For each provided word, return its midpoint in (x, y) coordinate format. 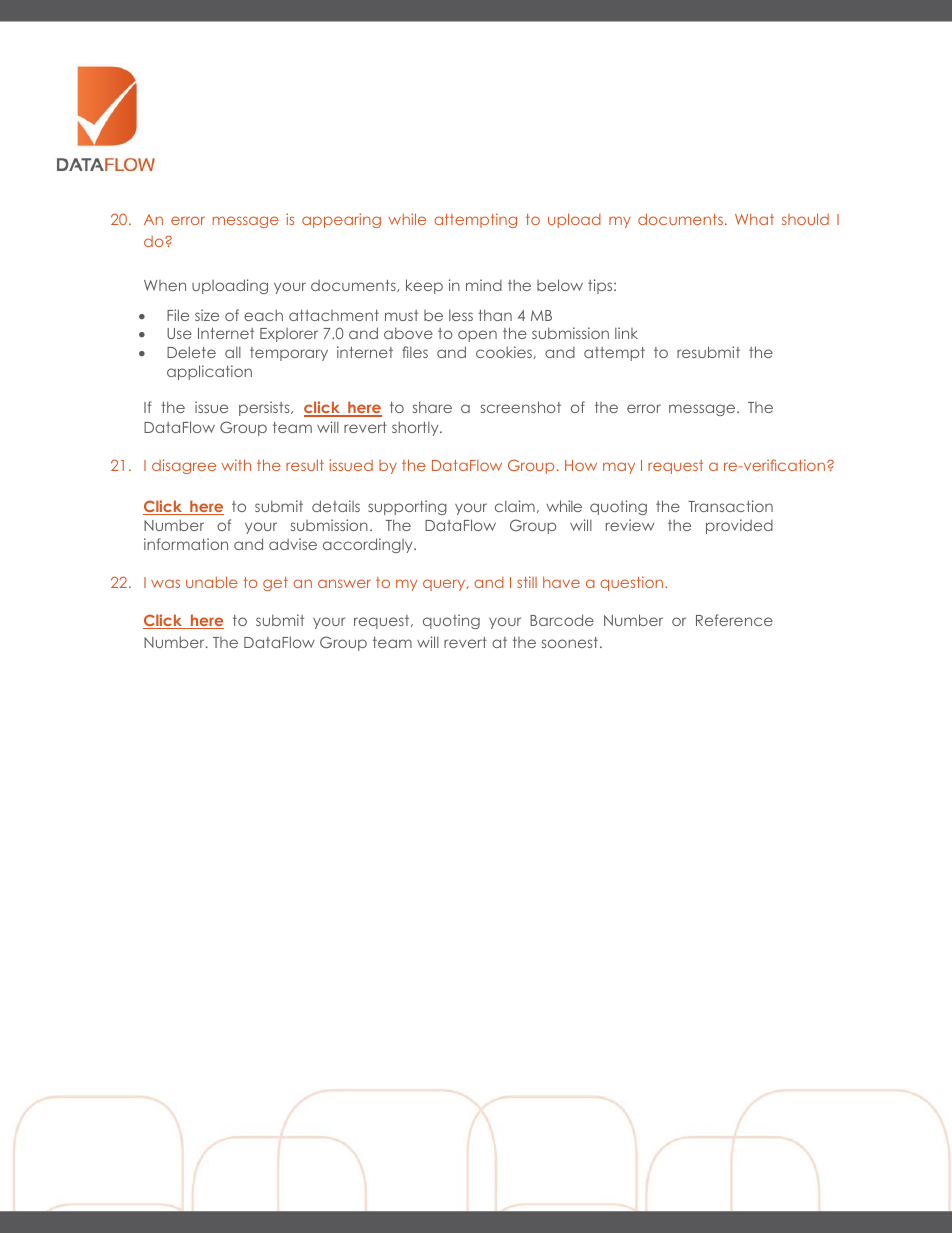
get (275, 584)
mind (484, 285)
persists (265, 408)
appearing (341, 220)
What (754, 219)
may (619, 468)
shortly (416, 428)
